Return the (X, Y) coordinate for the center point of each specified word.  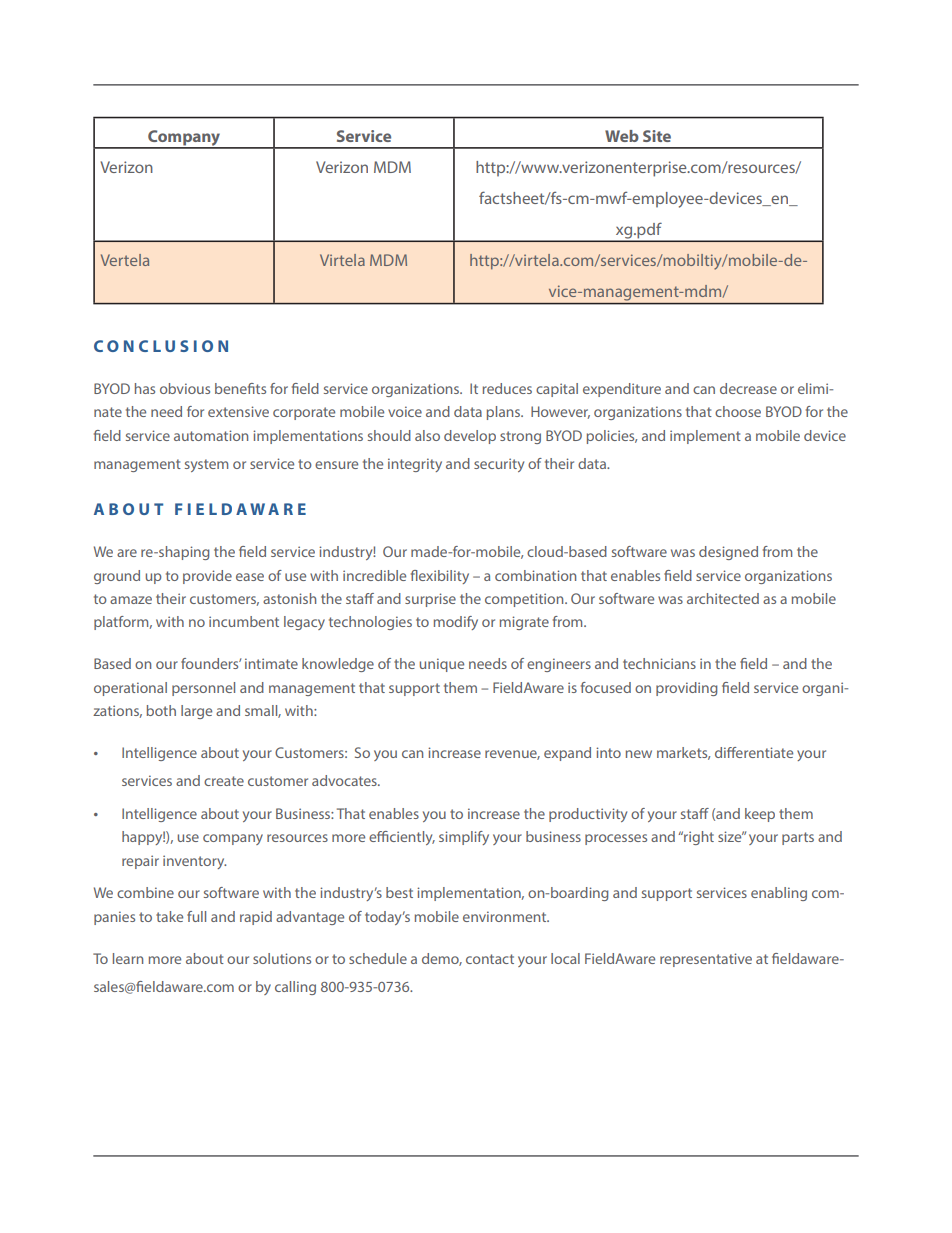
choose (738, 411)
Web (622, 136)
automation (211, 435)
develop (470, 437)
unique (442, 665)
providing (687, 689)
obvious (185, 388)
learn (128, 958)
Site (657, 136)
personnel (203, 689)
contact (490, 959)
